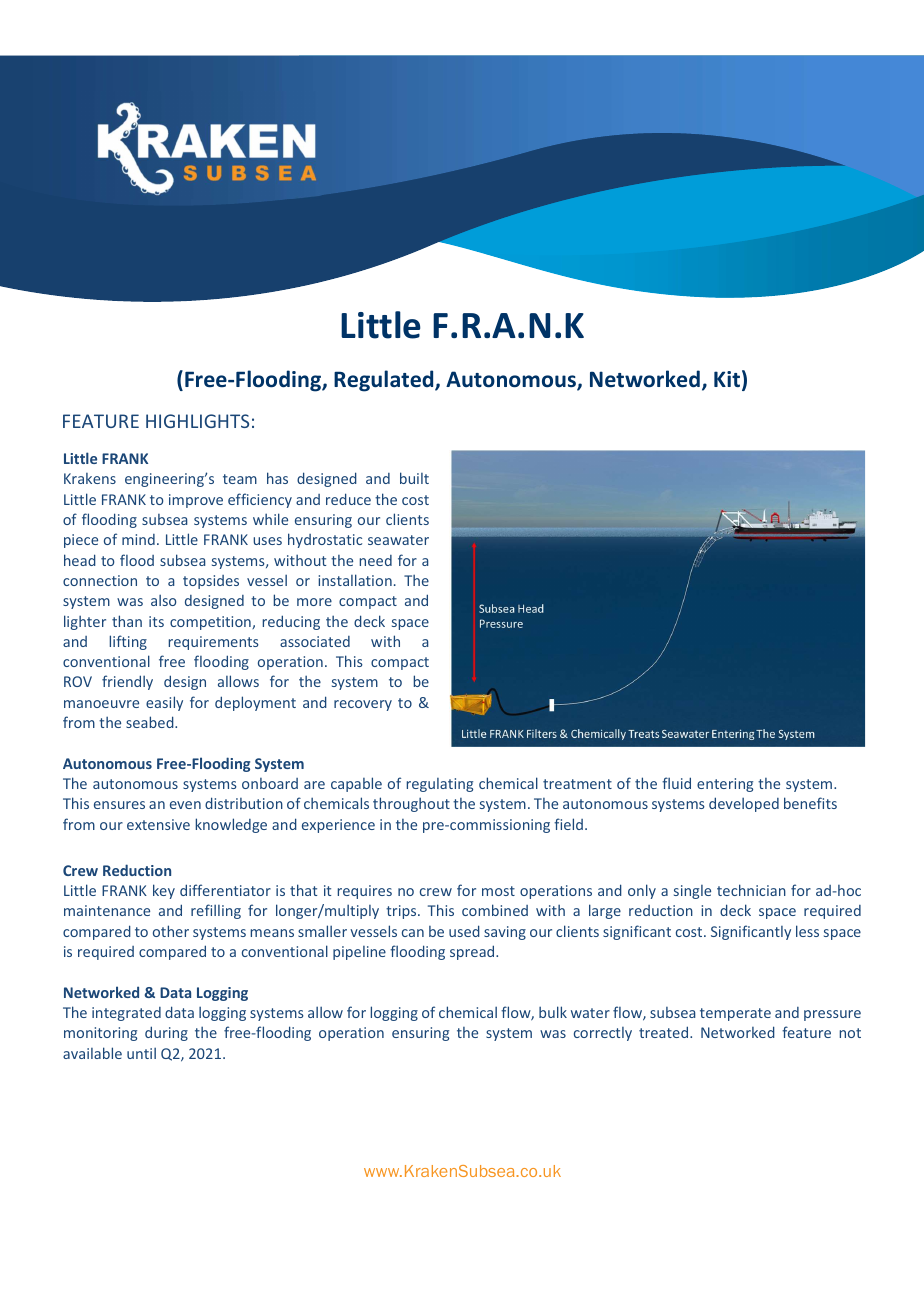 The image size is (924, 1308). Describe the element at coordinates (151, 722) in the screenshot. I see `seabed` at that location.
